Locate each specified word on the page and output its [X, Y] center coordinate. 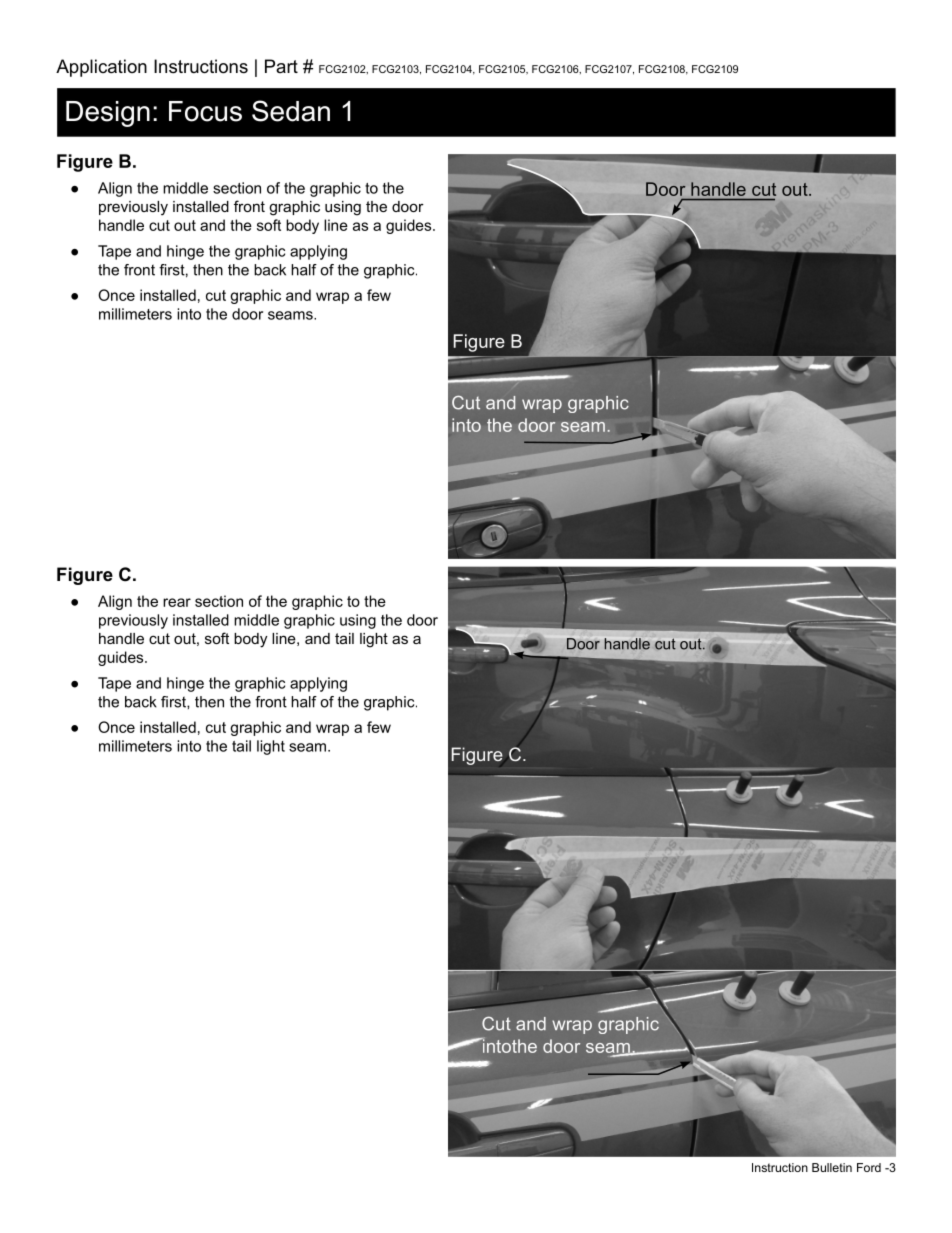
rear [177, 602]
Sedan [291, 111]
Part [281, 66]
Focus [205, 111]
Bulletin [832, 1167]
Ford [869, 1167]
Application [101, 68]
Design [108, 114]
